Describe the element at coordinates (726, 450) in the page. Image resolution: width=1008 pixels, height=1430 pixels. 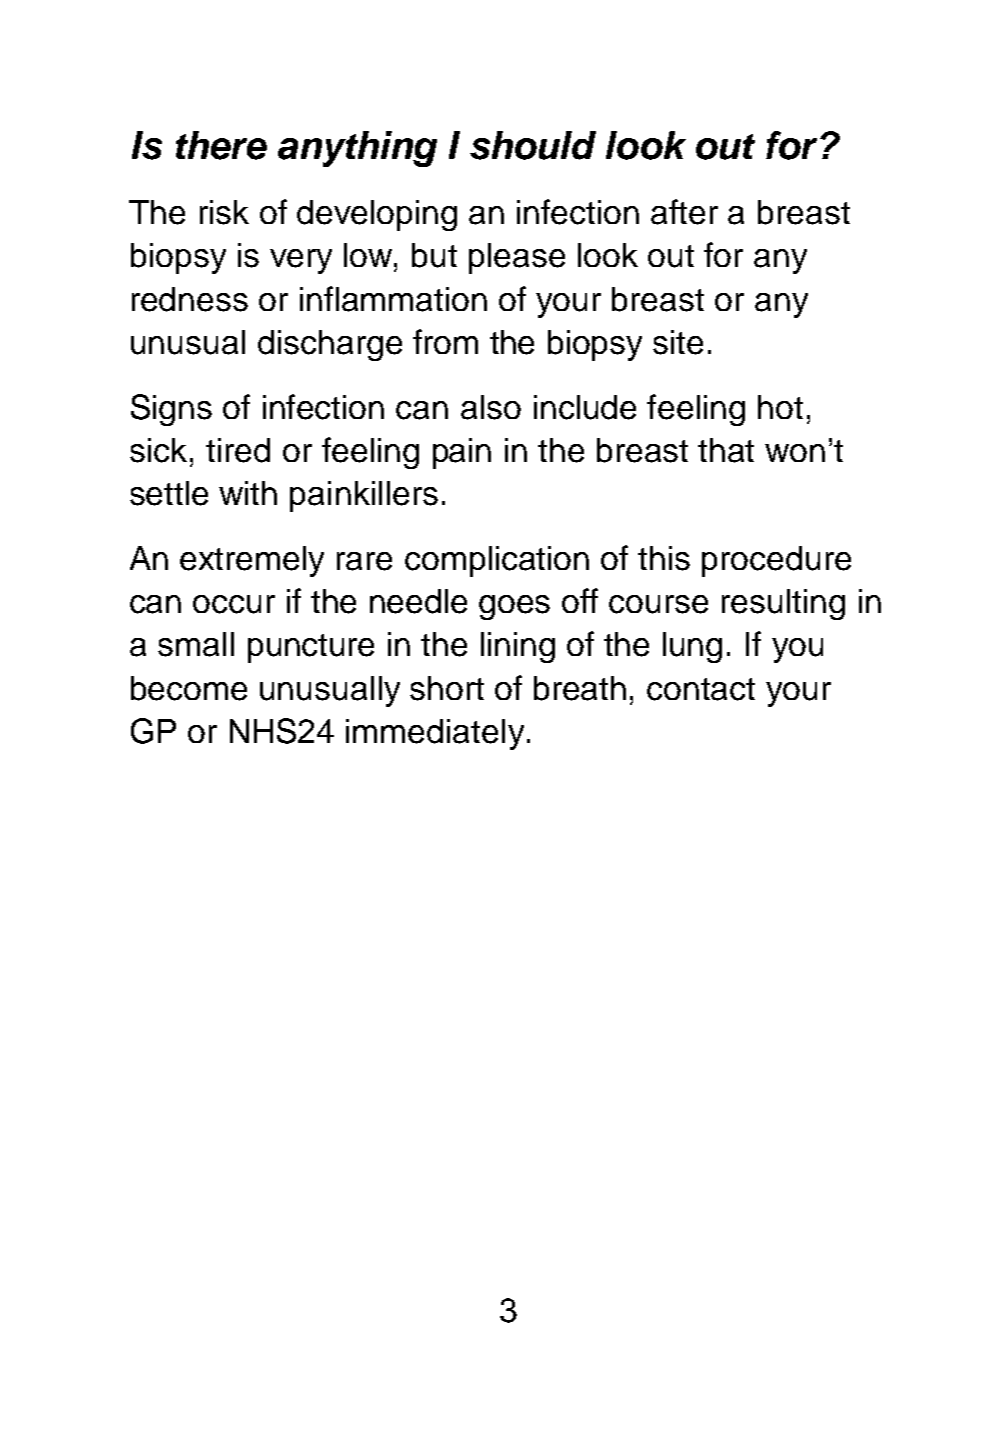
I see `that` at that location.
